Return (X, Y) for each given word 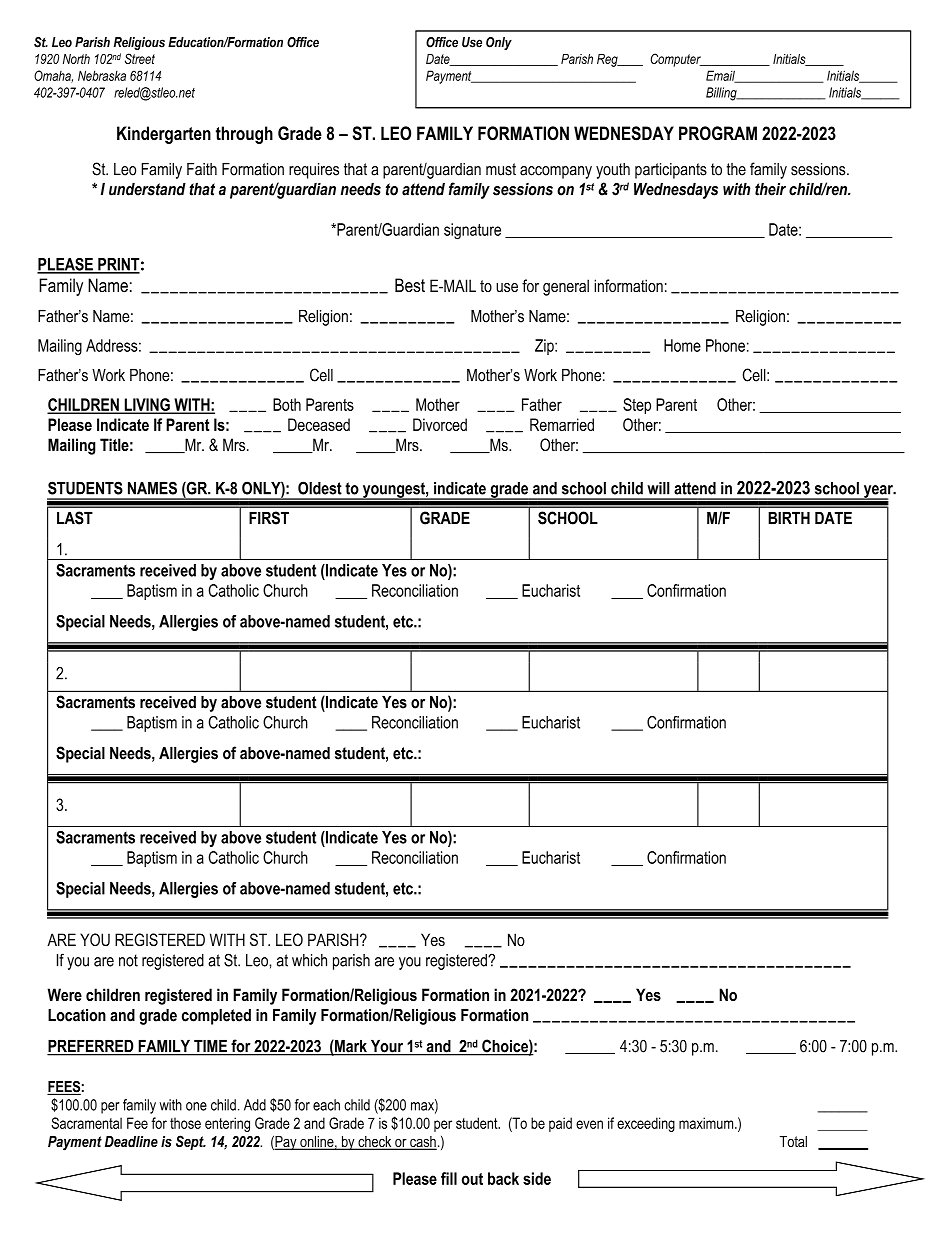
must (501, 169)
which (309, 960)
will (658, 488)
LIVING (147, 405)
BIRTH (789, 518)
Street (140, 58)
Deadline (131, 1141)
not (128, 960)
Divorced (440, 424)
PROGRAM (718, 133)
